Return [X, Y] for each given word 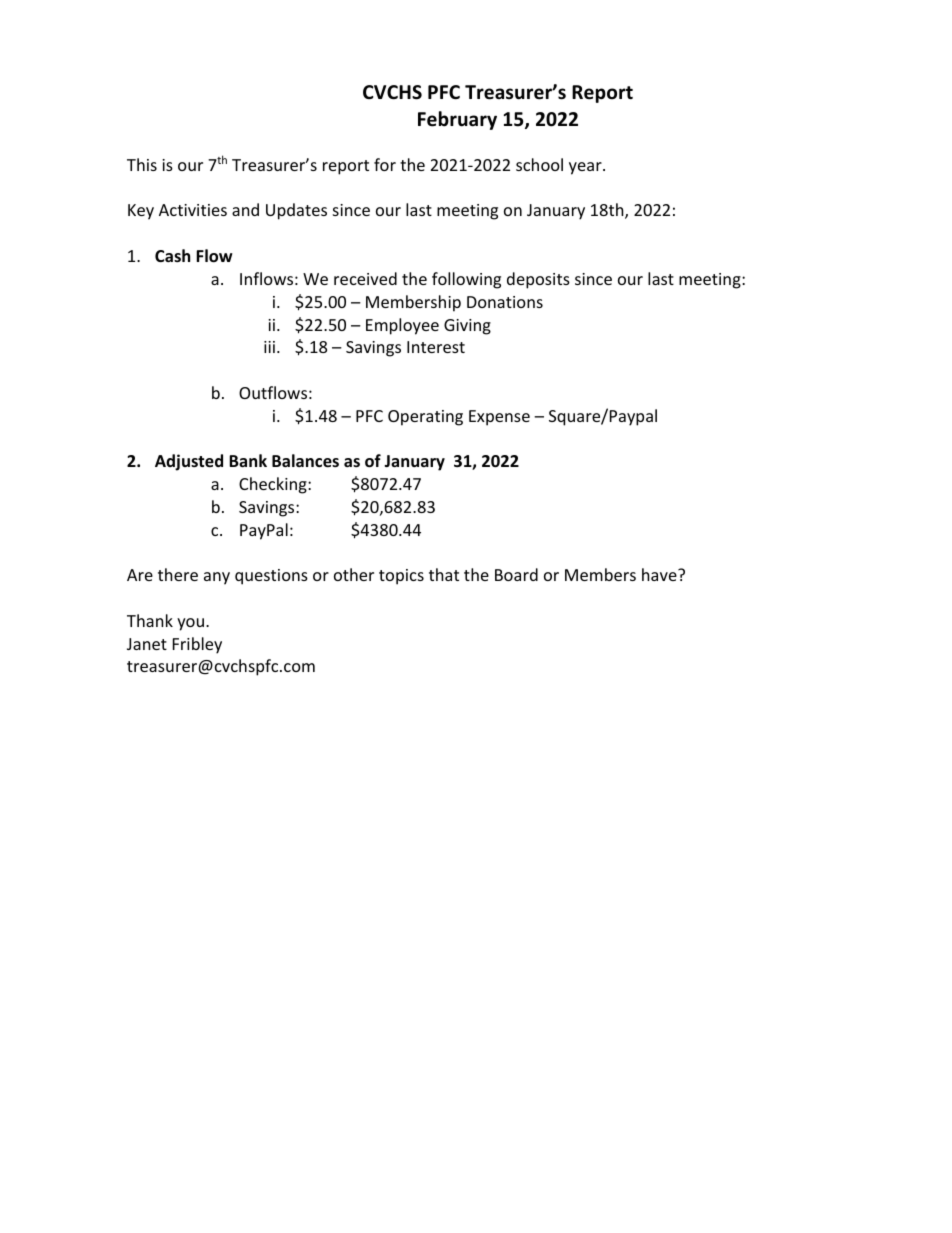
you [190, 624]
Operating [425, 418]
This [142, 164]
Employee [402, 326]
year [586, 168]
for [385, 164]
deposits [538, 280]
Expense [499, 418]
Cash [172, 255]
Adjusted [189, 462]
